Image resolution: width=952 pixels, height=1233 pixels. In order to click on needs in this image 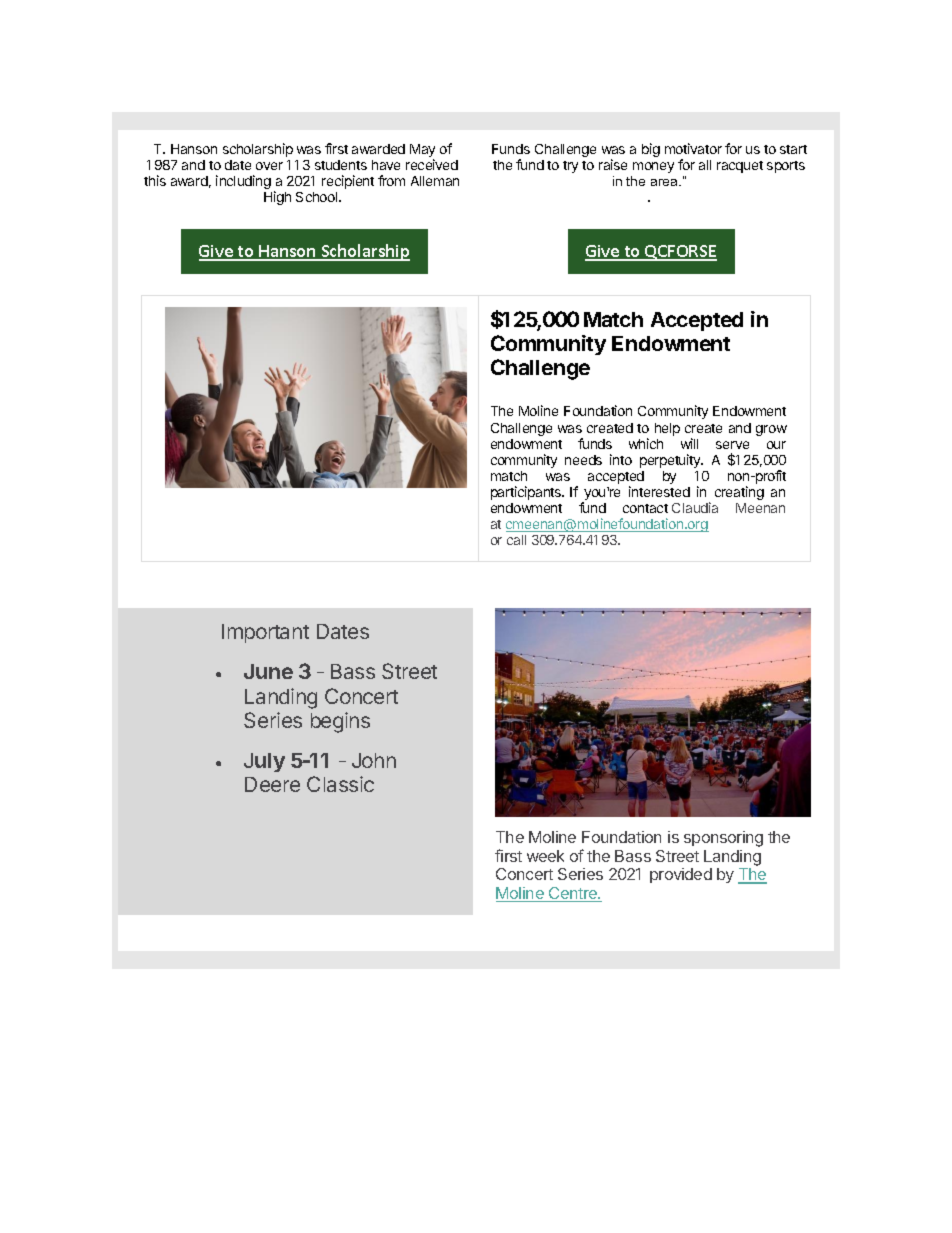, I will do `click(583, 460)`.
